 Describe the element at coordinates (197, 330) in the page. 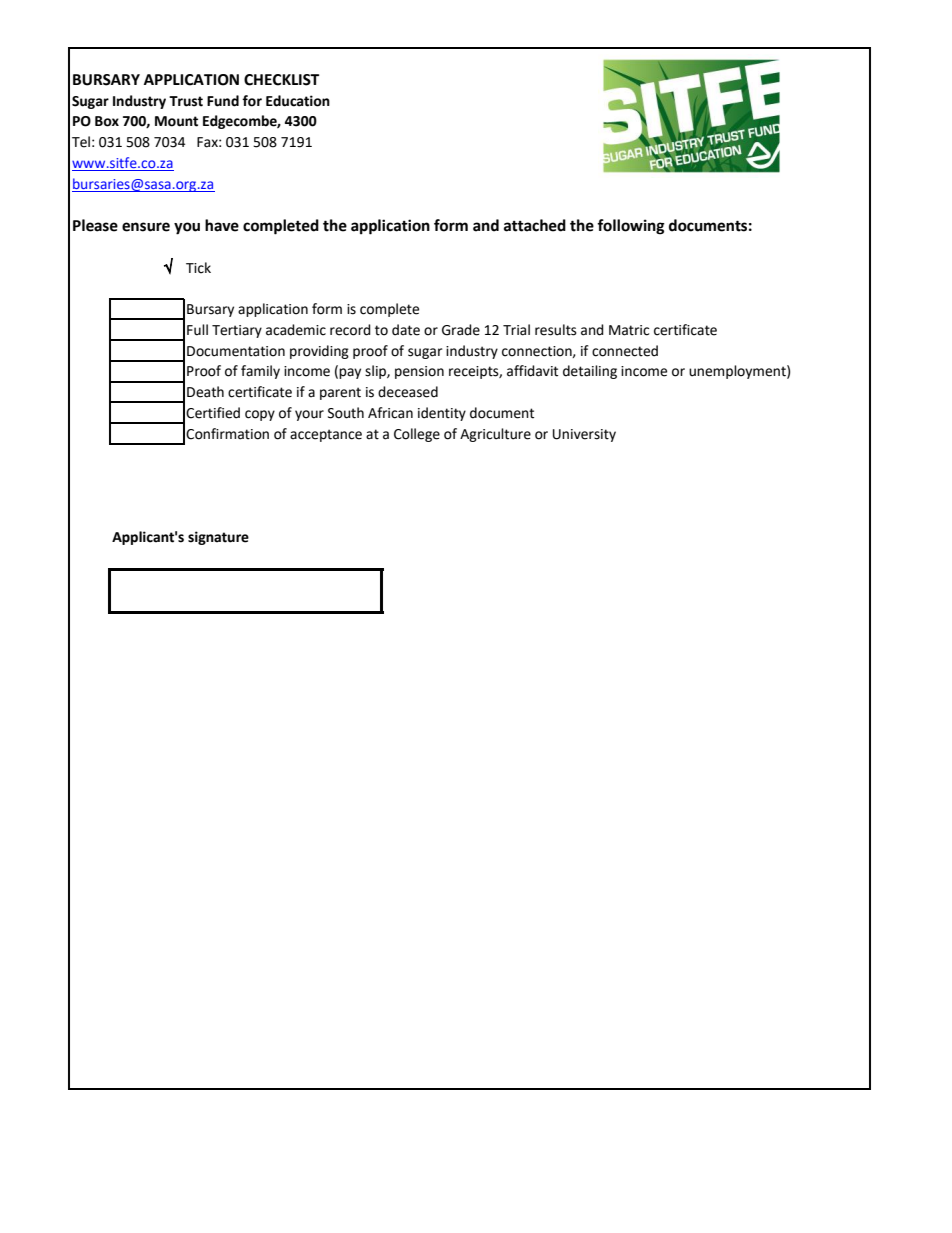

I see `Full` at that location.
